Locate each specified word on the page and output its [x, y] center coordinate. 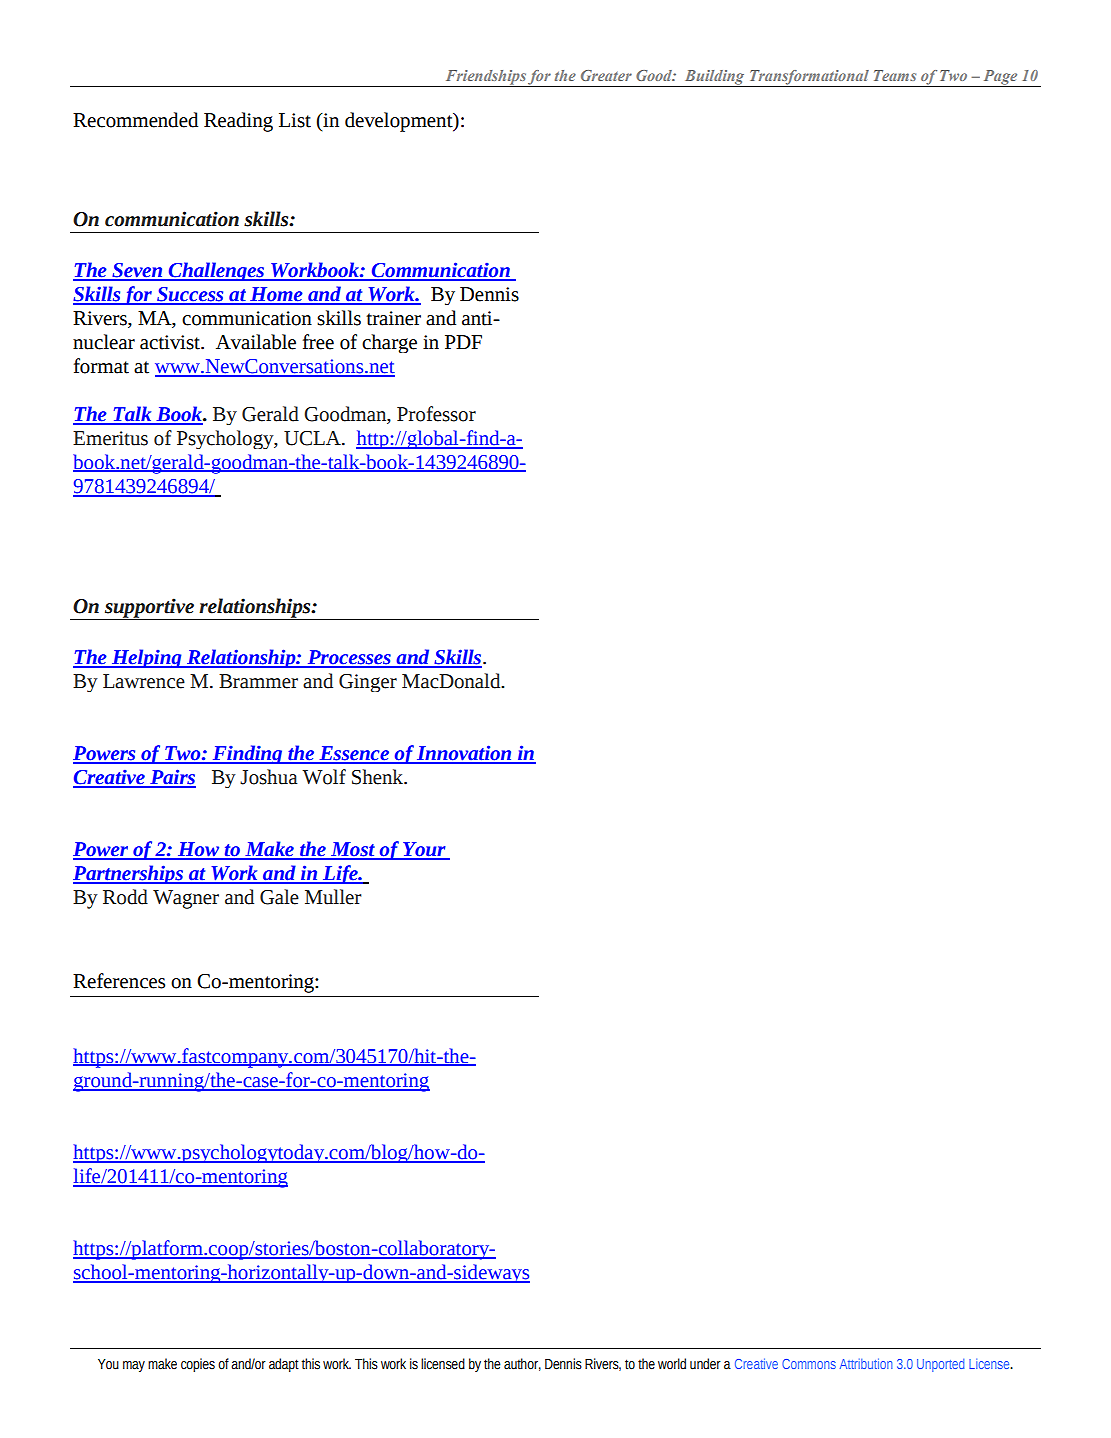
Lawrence [144, 681]
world [672, 1364]
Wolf [324, 777]
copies [198, 1365]
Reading [238, 122]
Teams [895, 75]
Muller [333, 897]
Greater [606, 75]
